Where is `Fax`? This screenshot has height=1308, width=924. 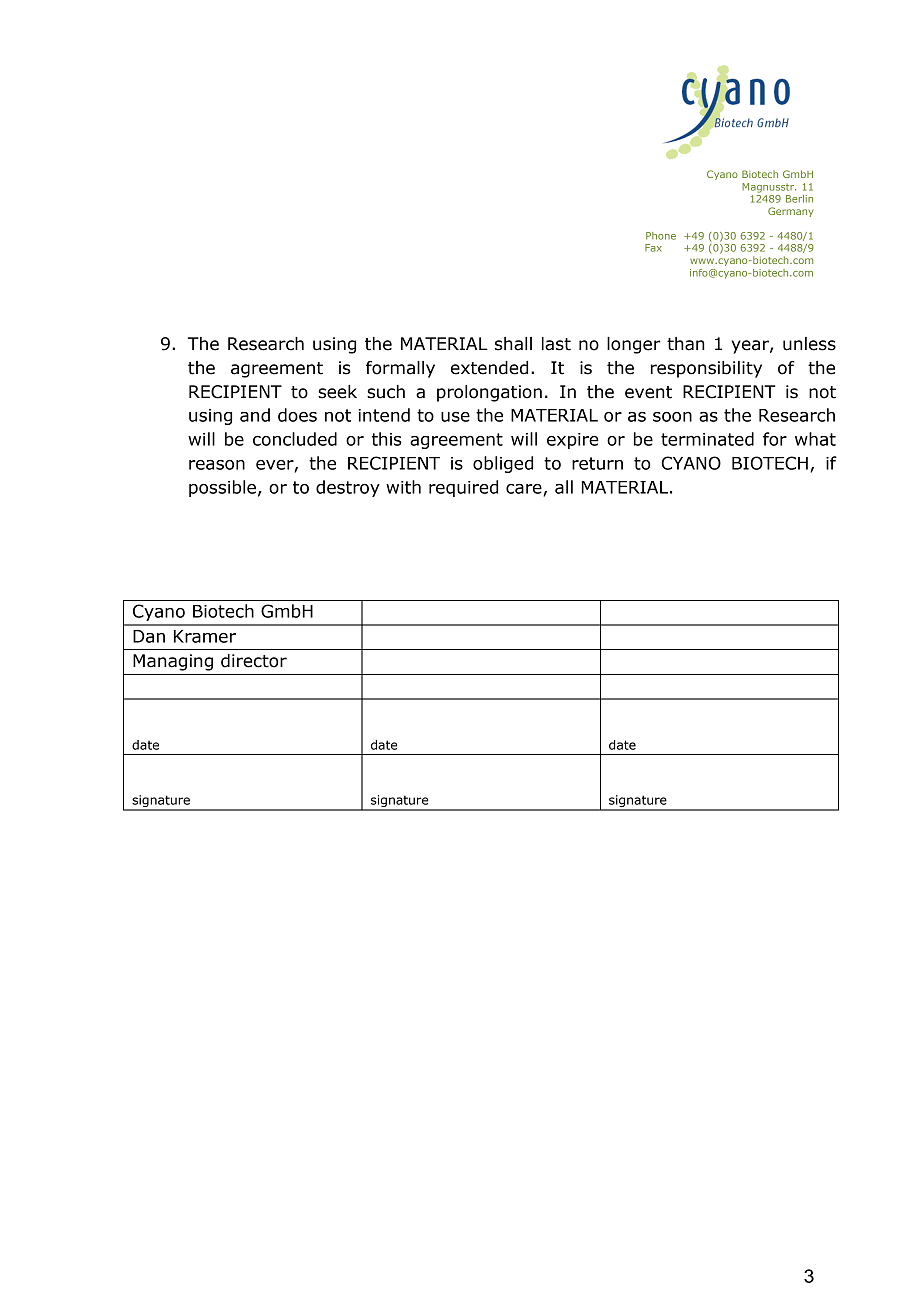 Fax is located at coordinates (653, 248).
